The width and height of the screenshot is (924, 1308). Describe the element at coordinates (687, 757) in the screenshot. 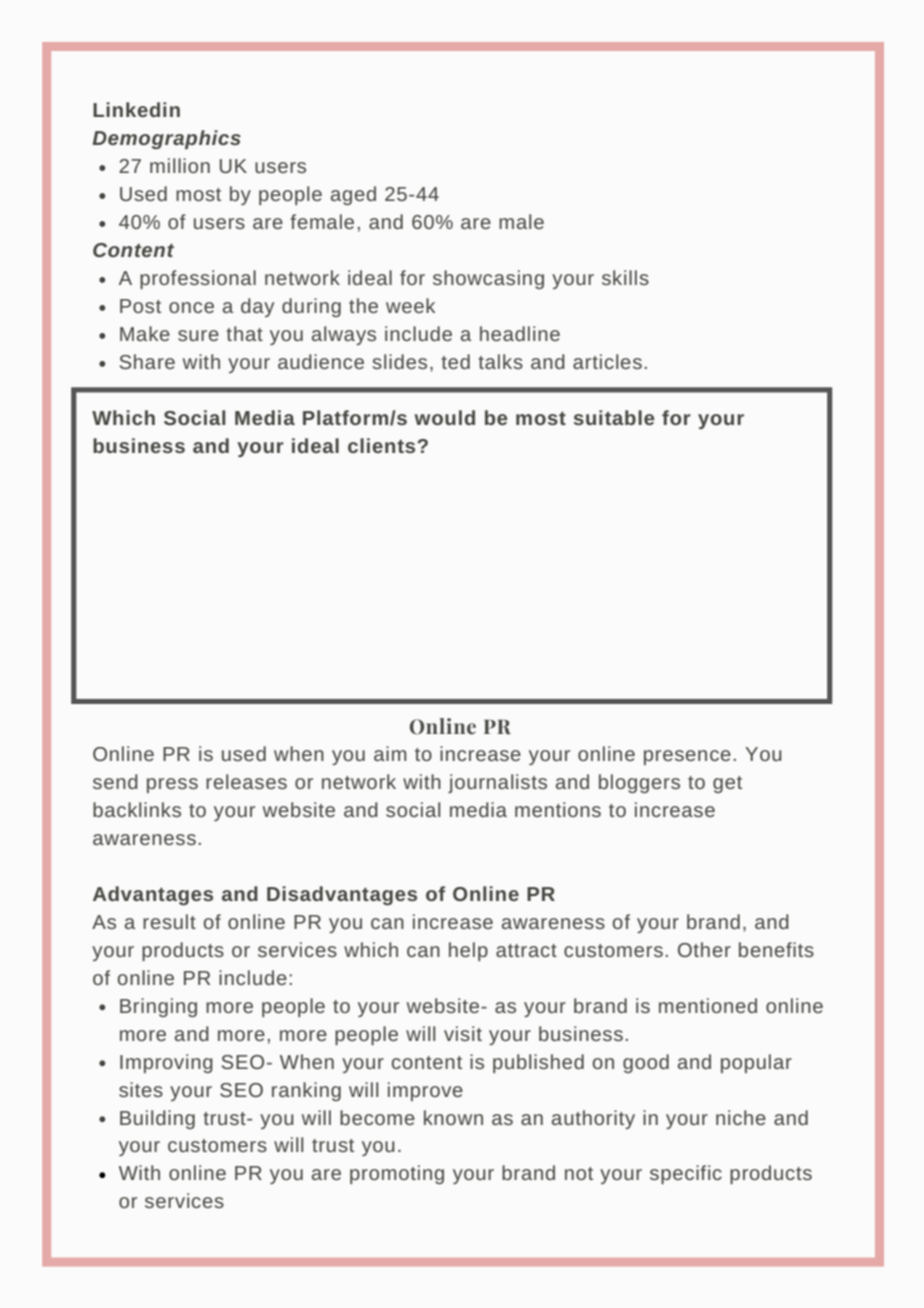

I see `presence` at that location.
